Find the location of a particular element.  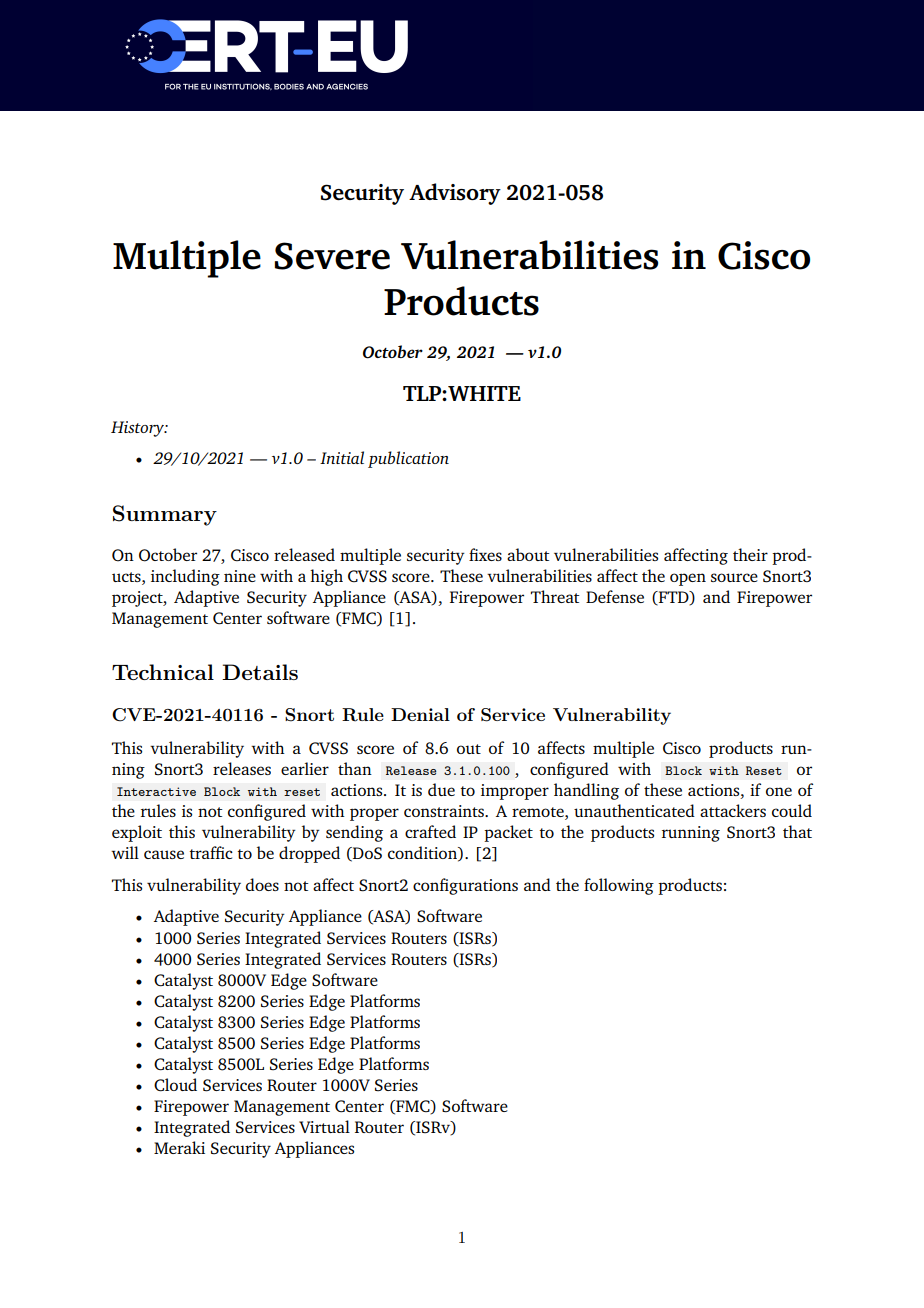

does is located at coordinates (262, 884).
